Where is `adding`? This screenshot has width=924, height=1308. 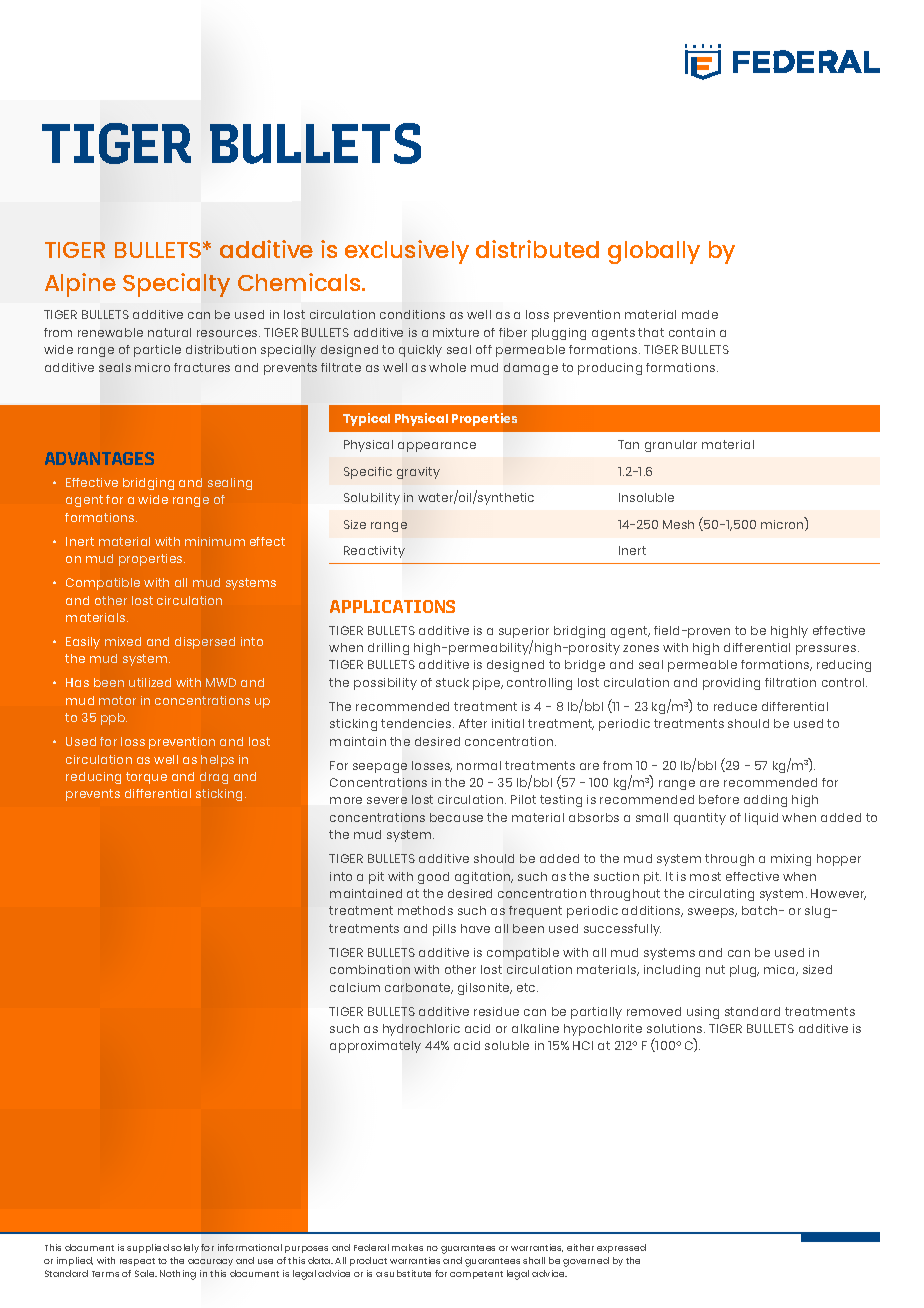
adding is located at coordinates (765, 801).
